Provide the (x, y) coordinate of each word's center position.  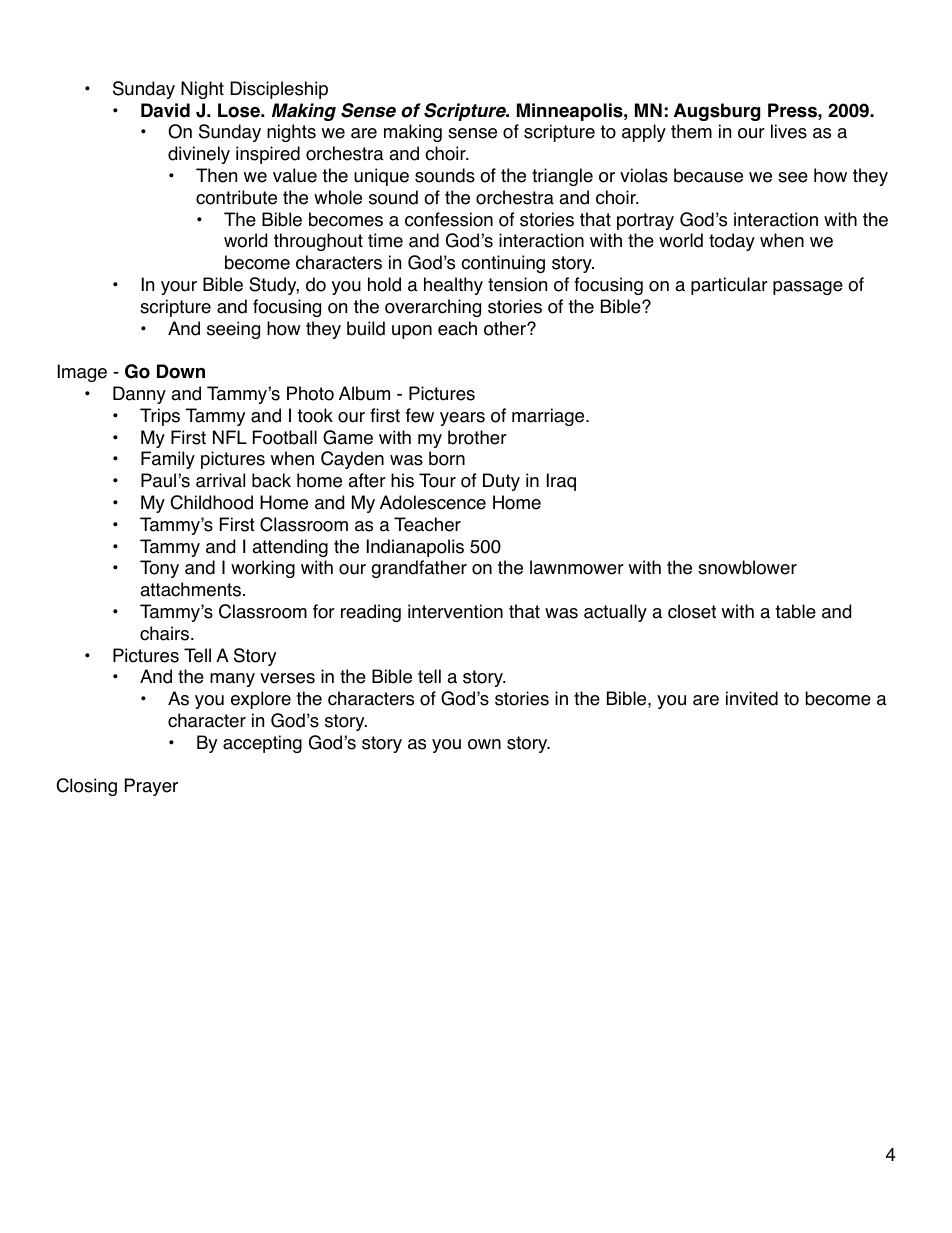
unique (381, 177)
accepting (262, 744)
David (165, 110)
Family (168, 460)
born (447, 458)
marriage (549, 417)
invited (752, 698)
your (179, 288)
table (795, 611)
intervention (455, 611)
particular (729, 286)
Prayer (151, 787)
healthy (453, 286)
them (691, 131)
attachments (190, 589)
